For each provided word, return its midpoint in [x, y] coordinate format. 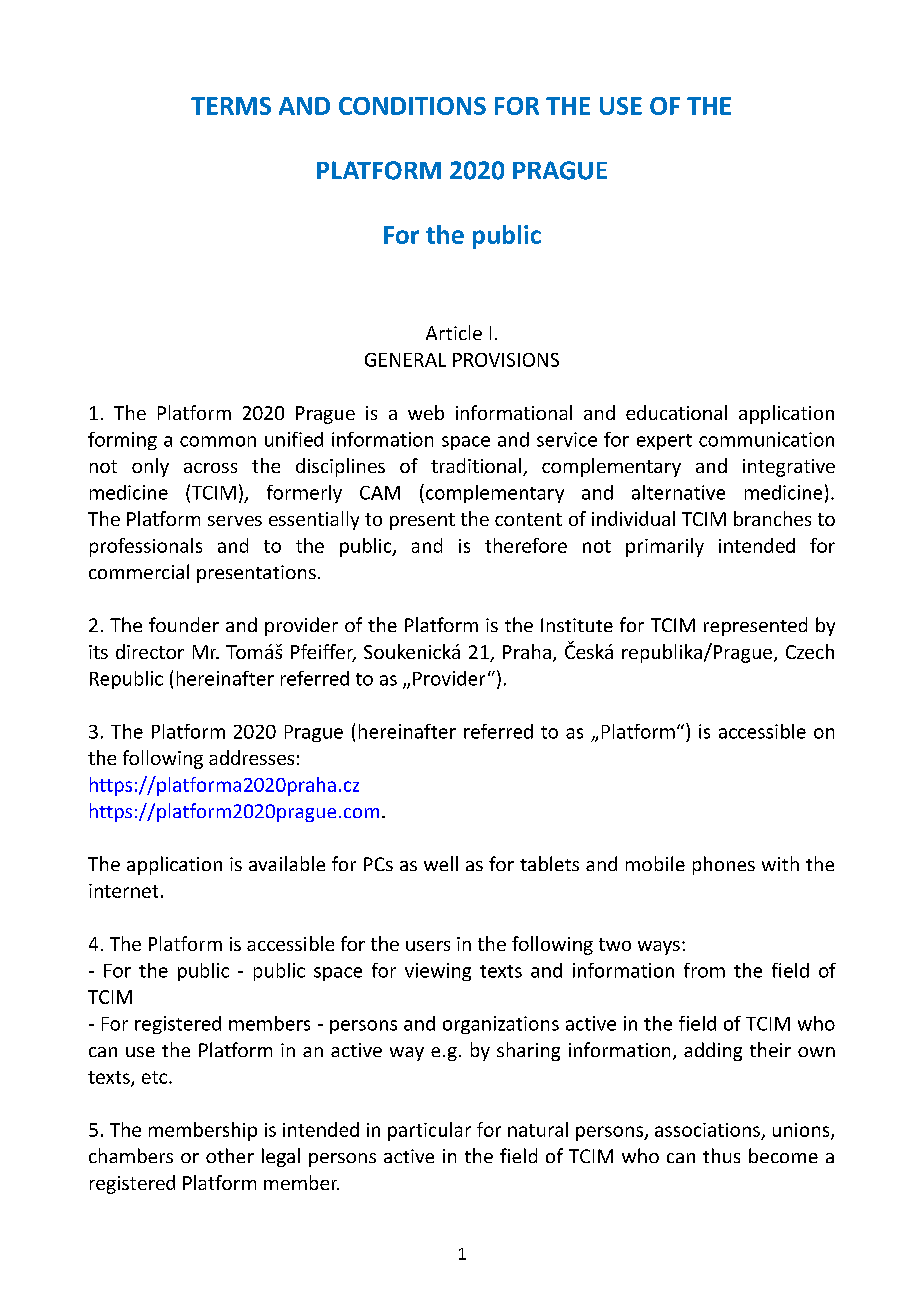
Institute [577, 625]
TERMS [231, 106]
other [230, 1155]
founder [184, 624]
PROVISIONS [506, 360]
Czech [810, 651]
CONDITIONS [412, 106]
